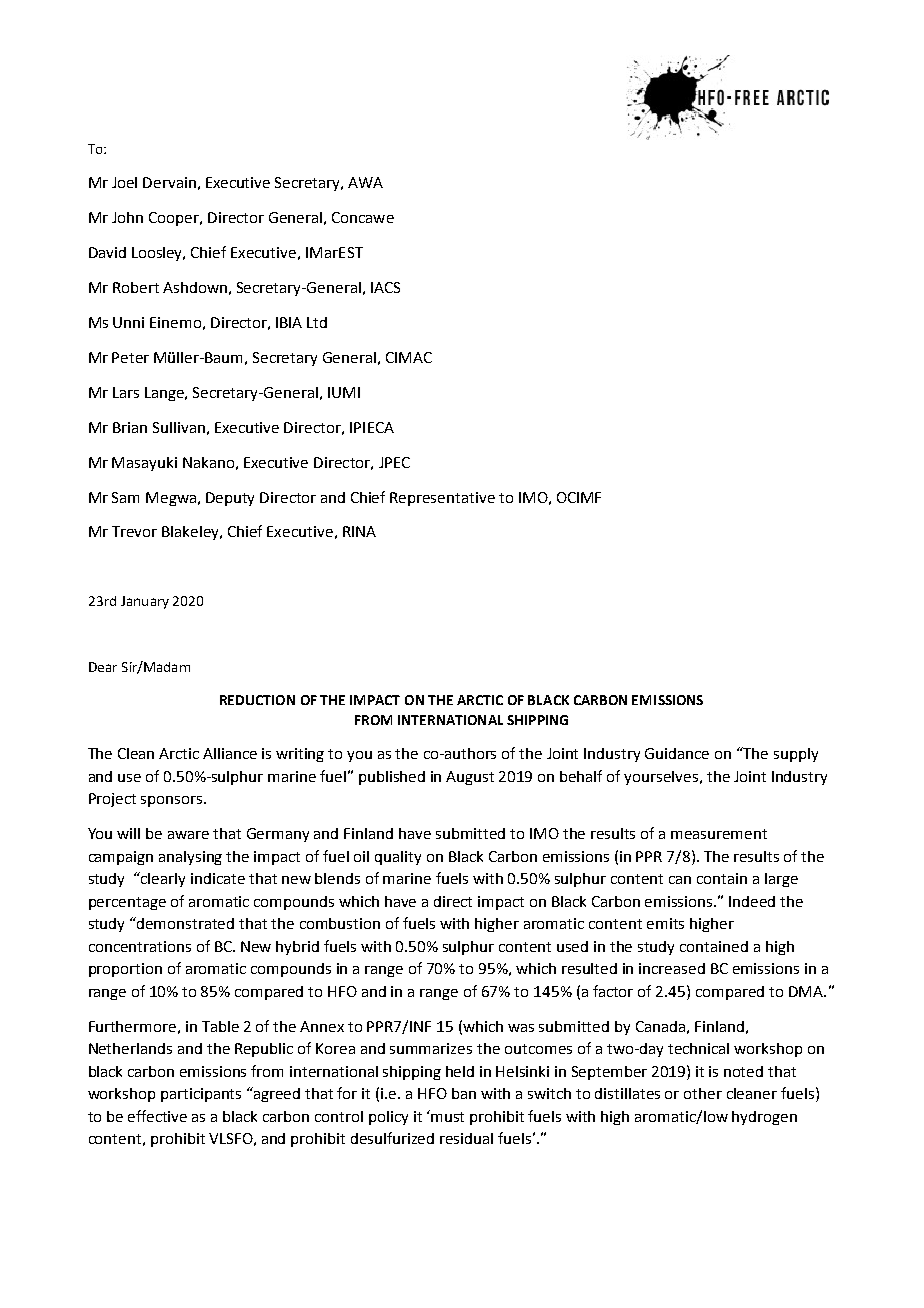  Describe the element at coordinates (317, 322) in the image. I see `Ltd` at that location.
